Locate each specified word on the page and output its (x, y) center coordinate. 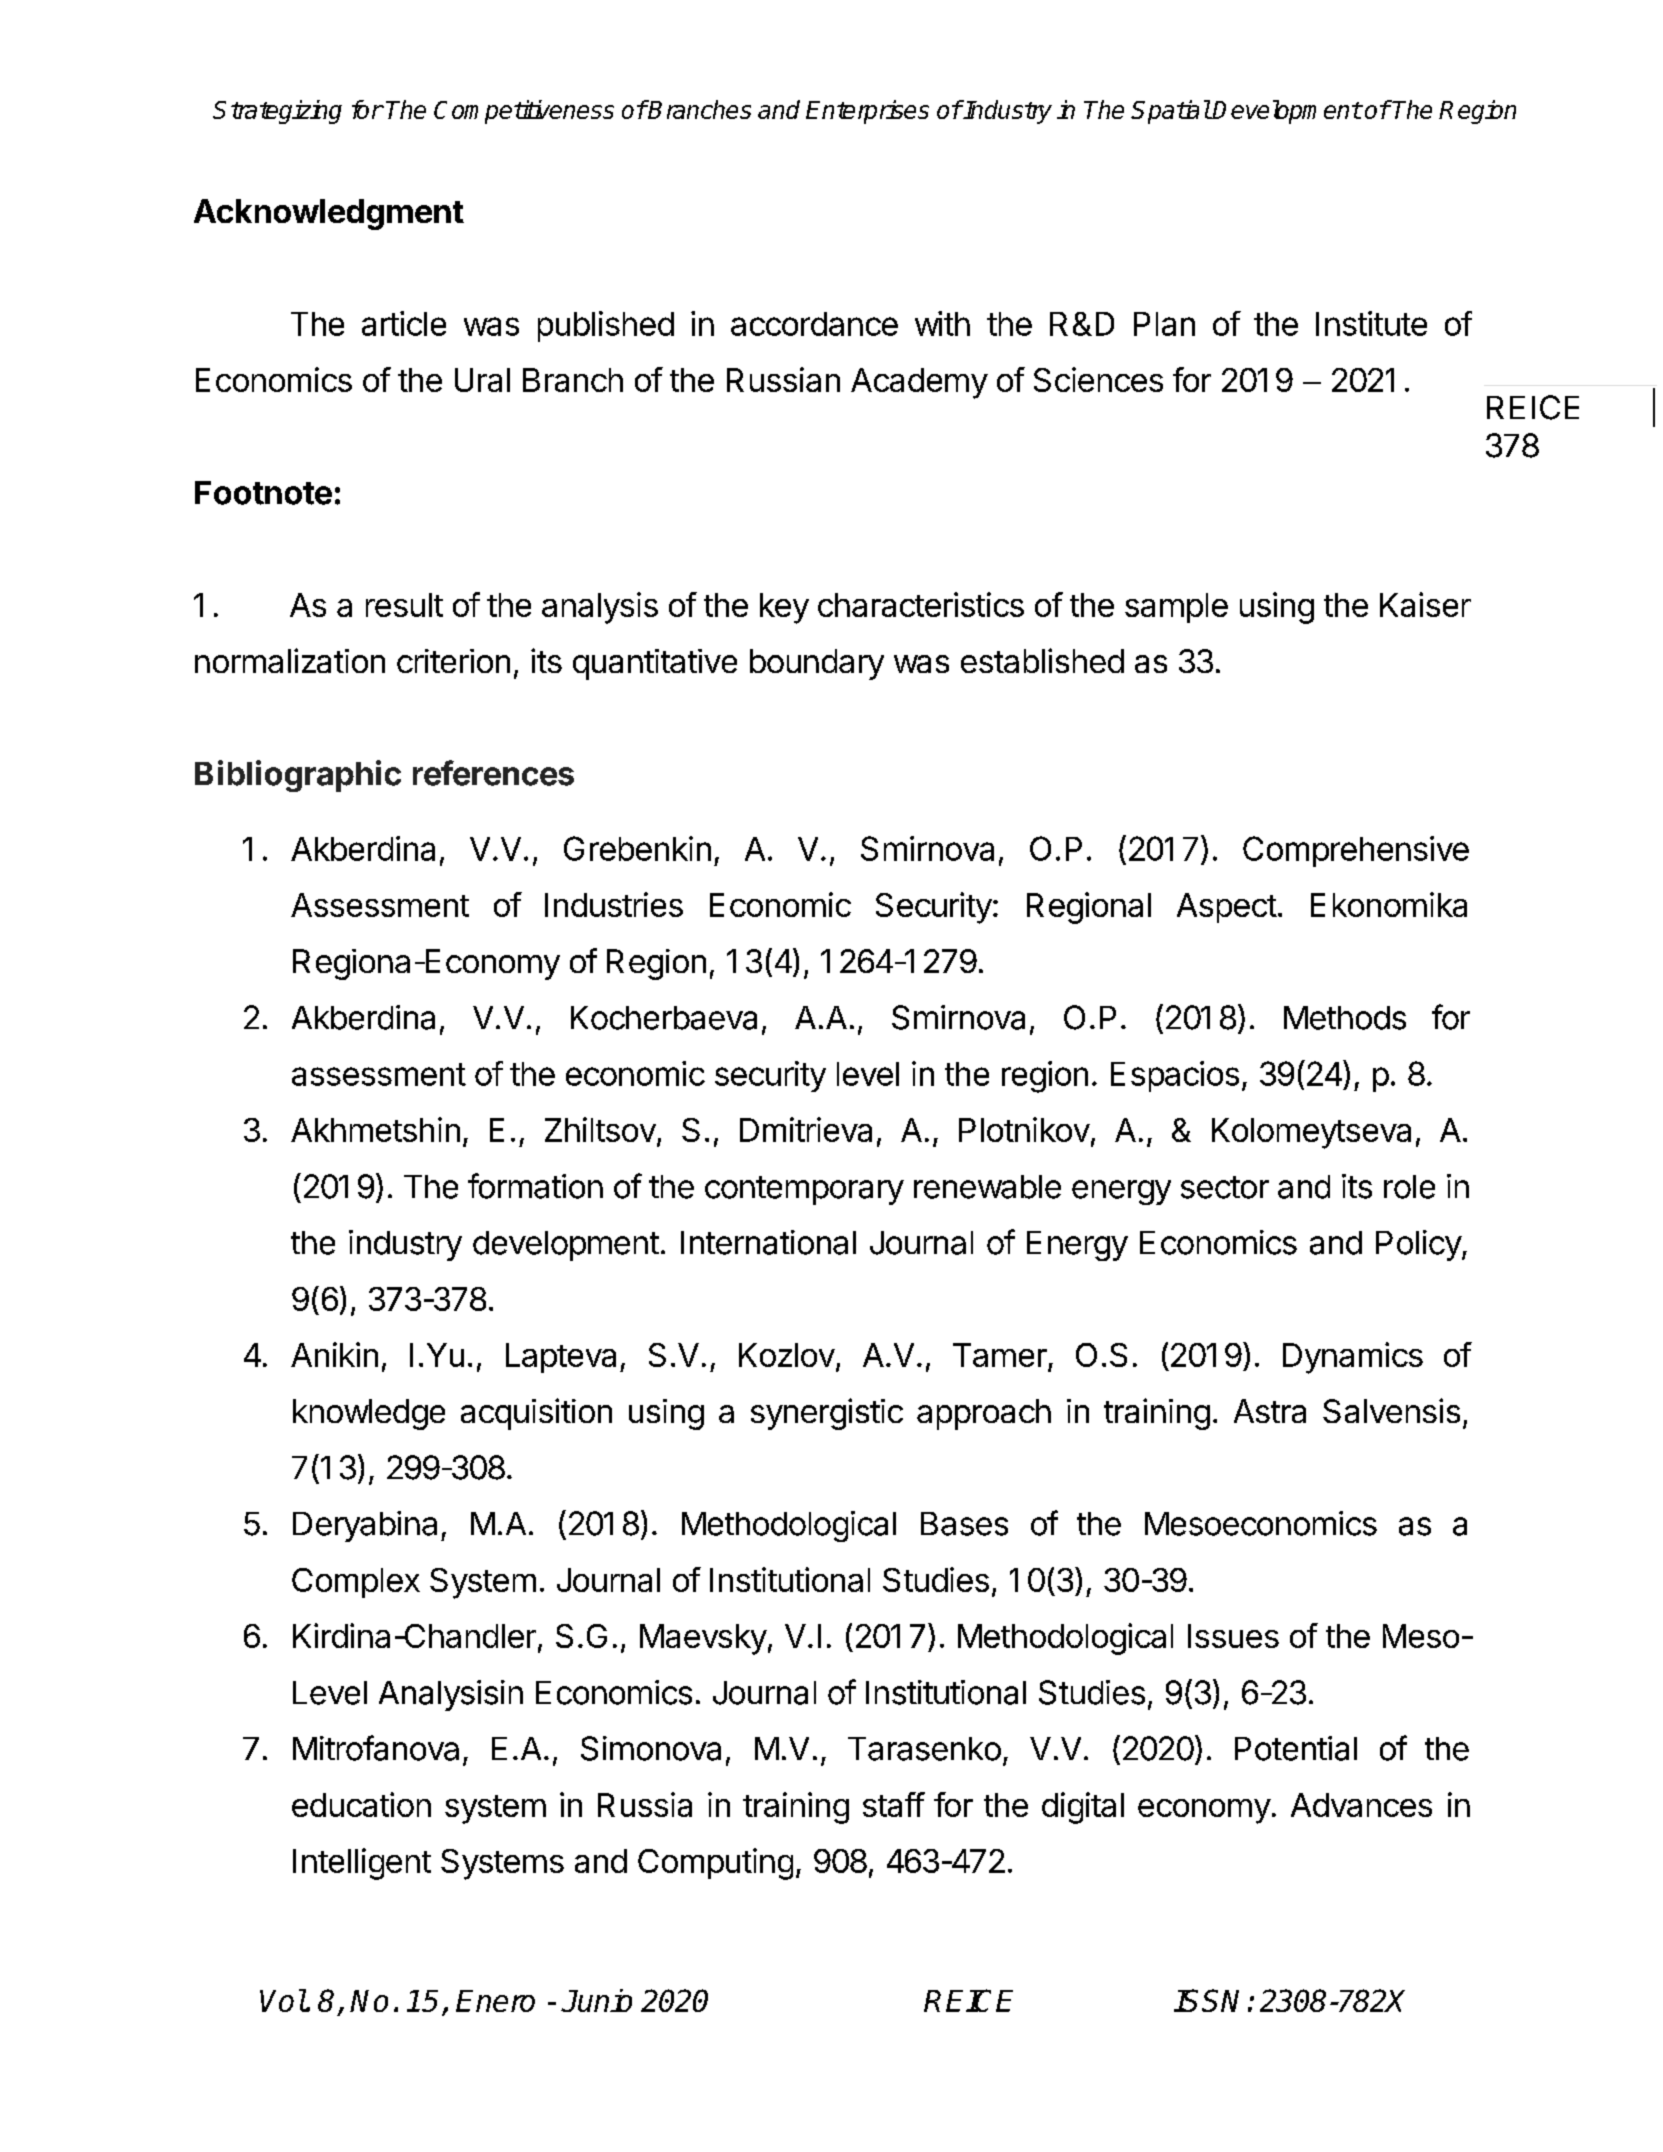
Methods (1345, 1018)
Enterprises (867, 112)
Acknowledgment (329, 214)
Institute (1371, 323)
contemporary (804, 1190)
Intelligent (362, 1864)
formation (535, 1186)
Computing (715, 1864)
